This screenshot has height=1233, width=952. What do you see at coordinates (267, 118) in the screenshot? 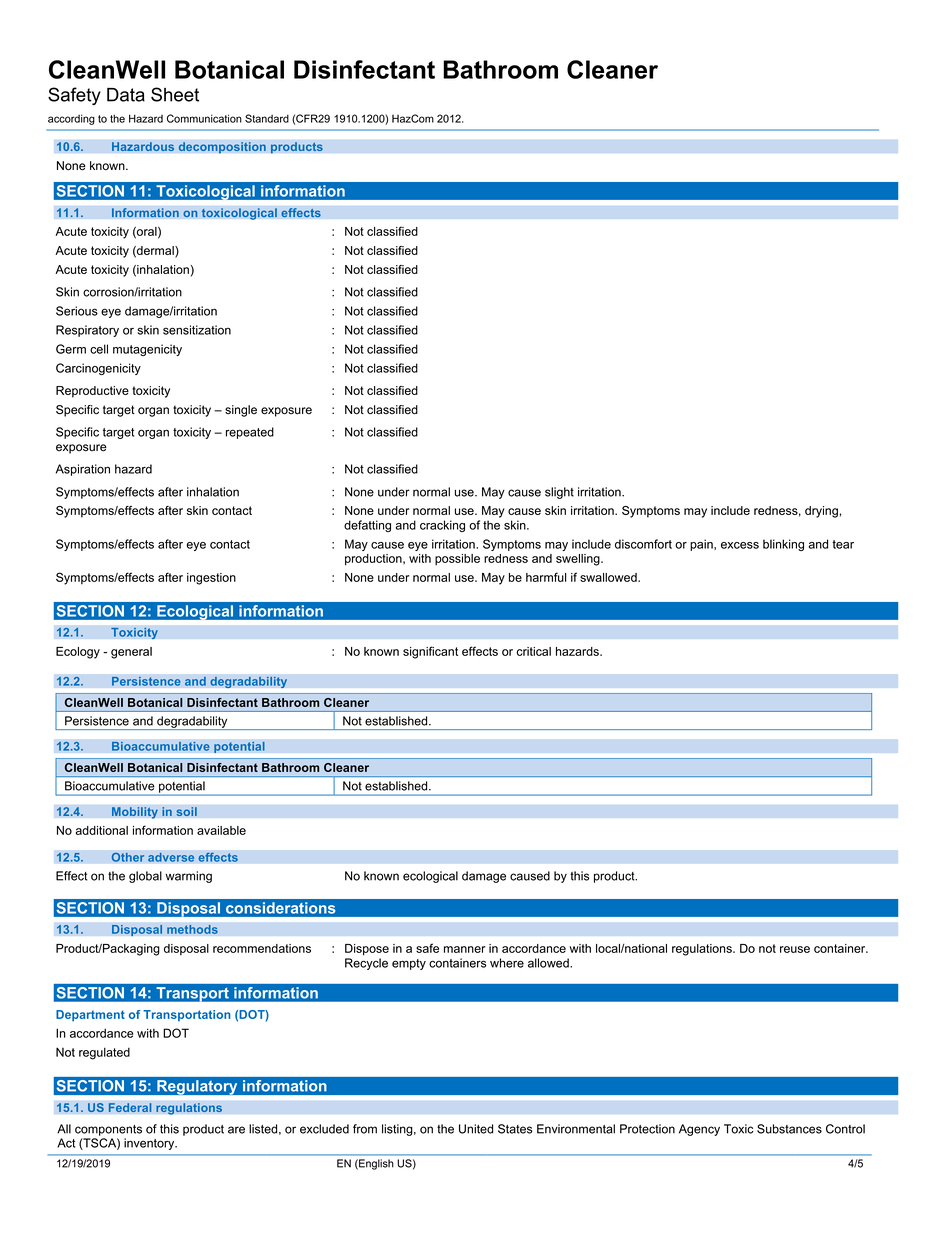
I see `Standard` at bounding box center [267, 118].
